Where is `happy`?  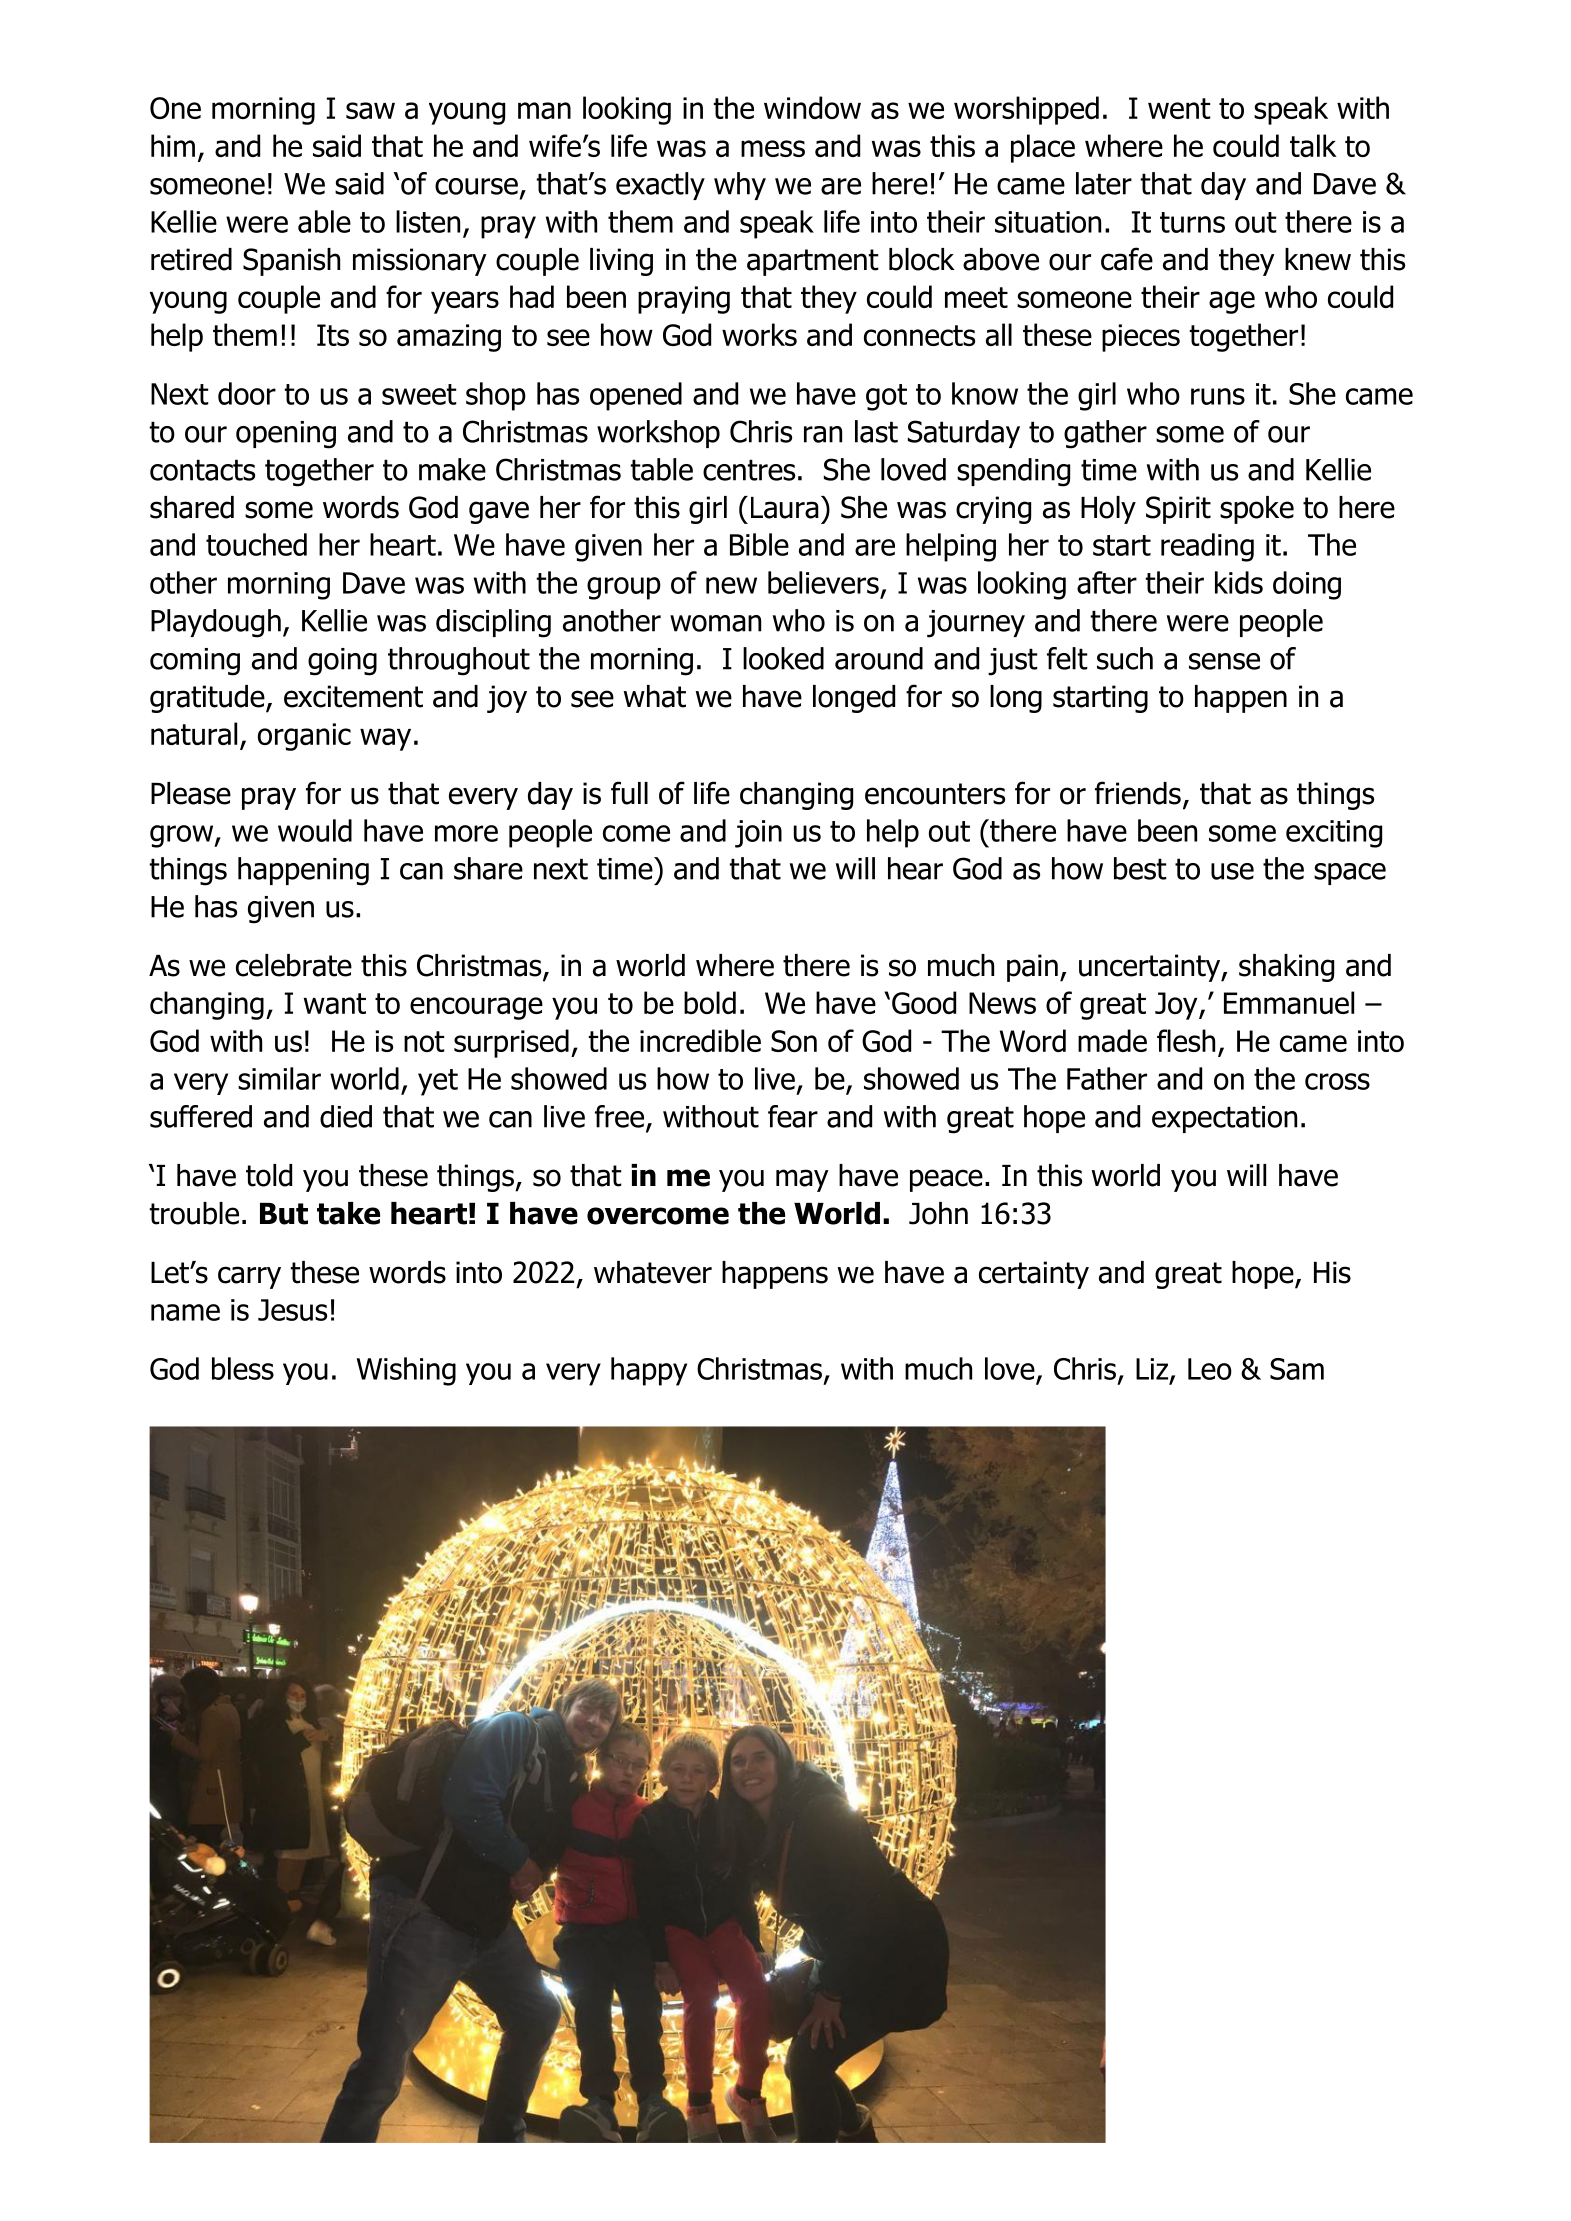 happy is located at coordinates (649, 1371).
